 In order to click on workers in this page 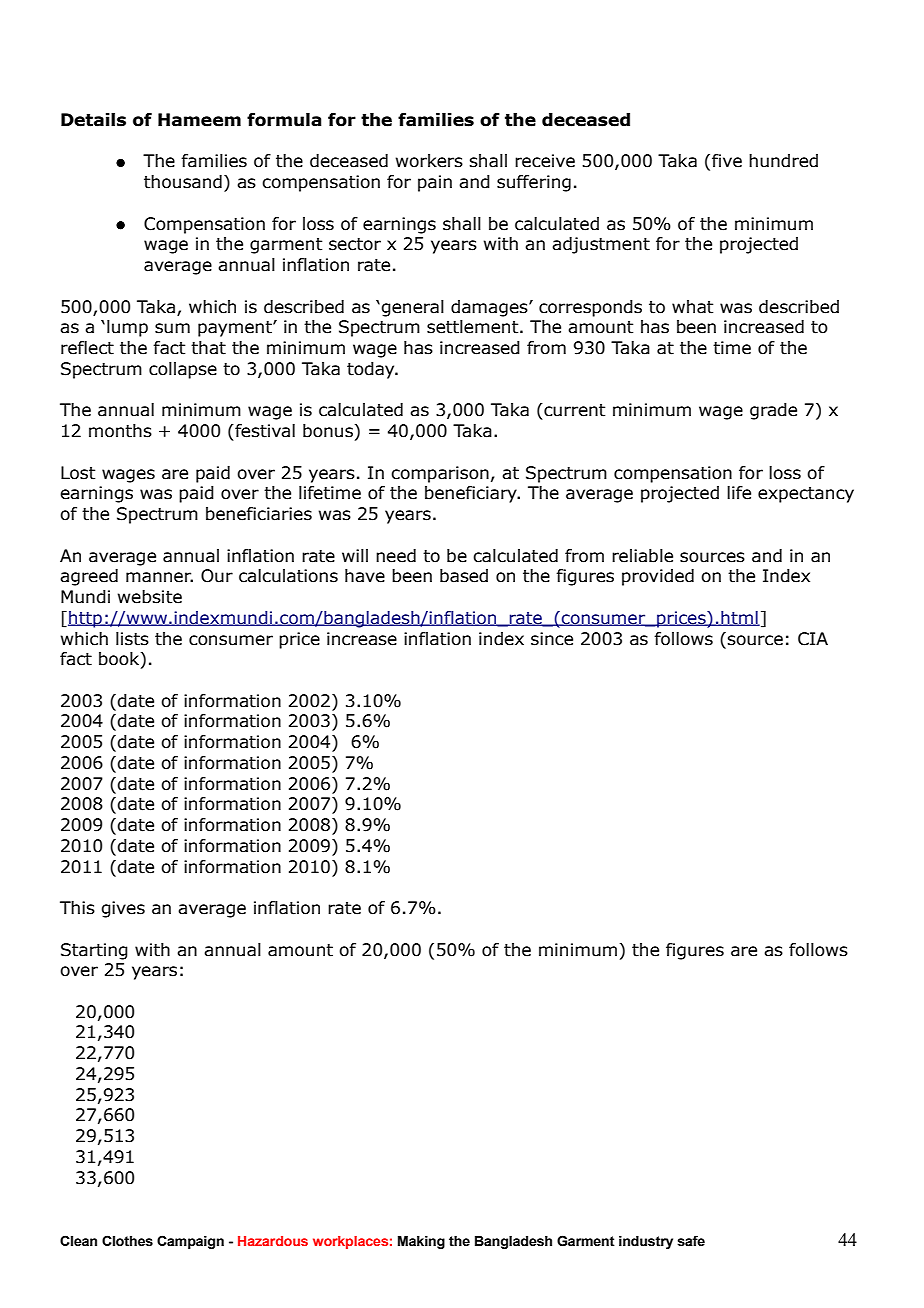, I will do `click(429, 161)`.
